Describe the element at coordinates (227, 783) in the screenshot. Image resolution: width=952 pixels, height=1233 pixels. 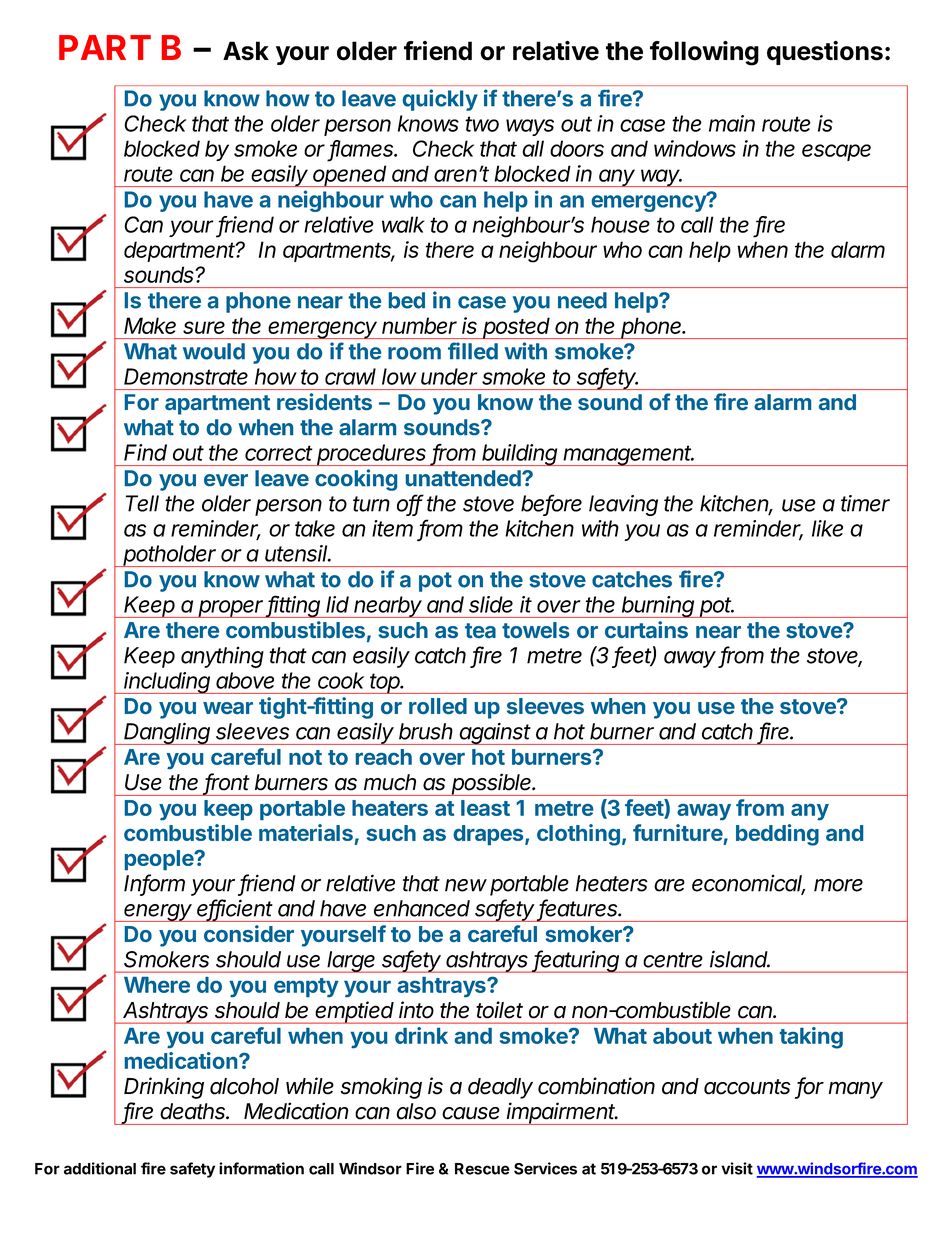
I see `front` at that location.
